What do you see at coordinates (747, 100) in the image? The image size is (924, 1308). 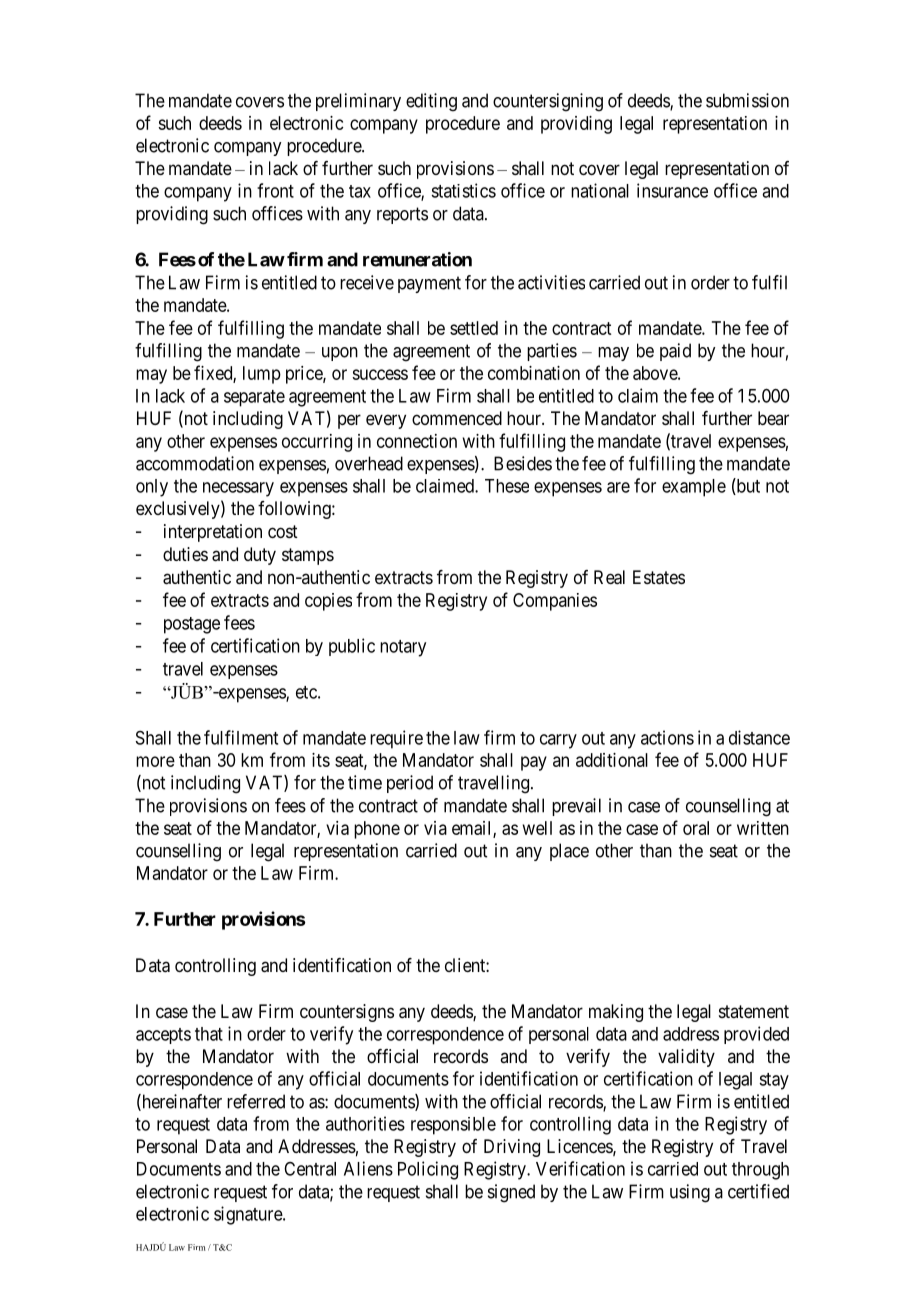 I see `submission` at bounding box center [747, 100].
